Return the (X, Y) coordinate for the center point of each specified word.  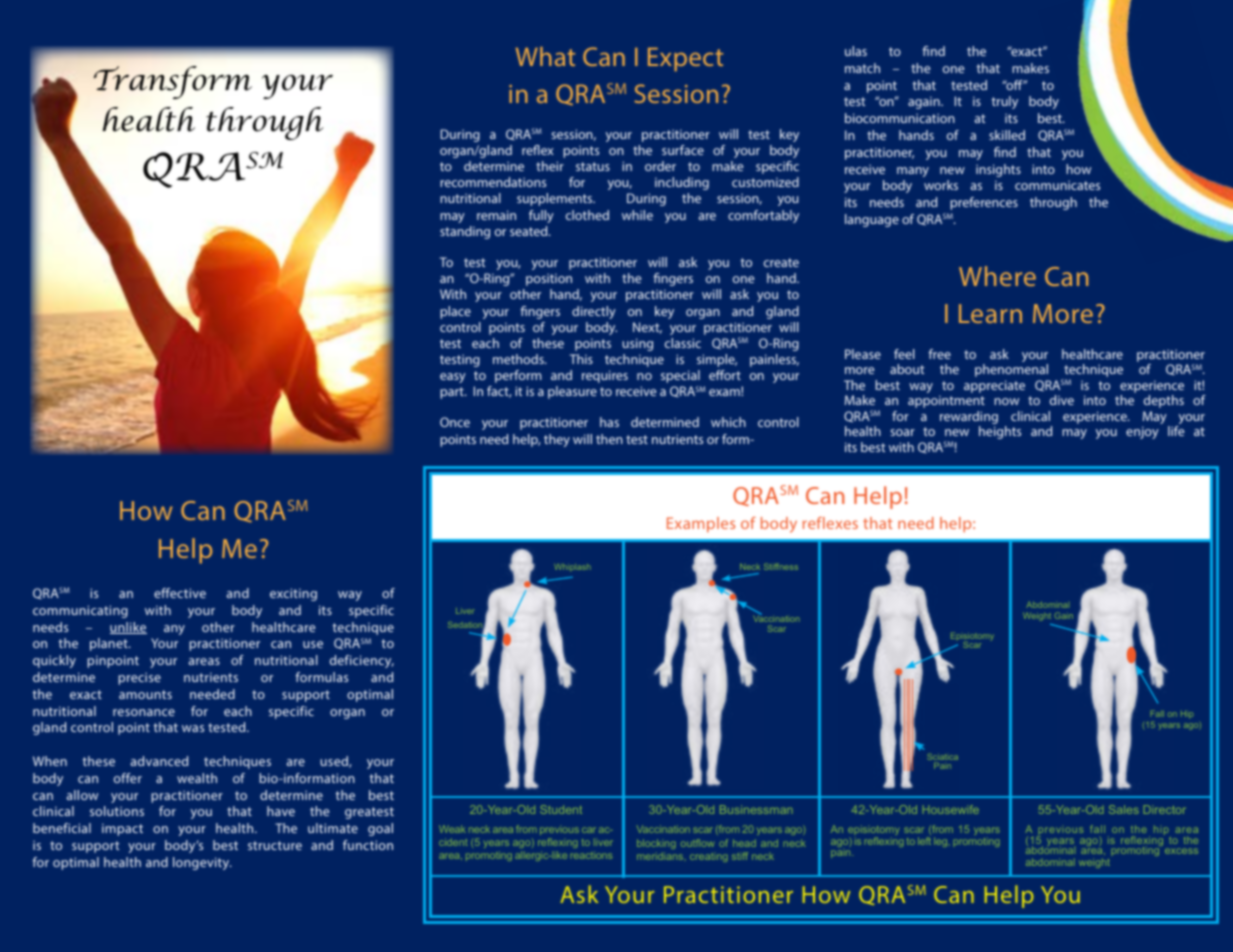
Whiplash (572, 567)
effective (180, 593)
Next (647, 328)
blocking (656, 844)
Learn (990, 313)
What (545, 56)
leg (942, 842)
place (455, 312)
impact (122, 829)
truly (1005, 102)
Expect (685, 59)
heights (1000, 432)
